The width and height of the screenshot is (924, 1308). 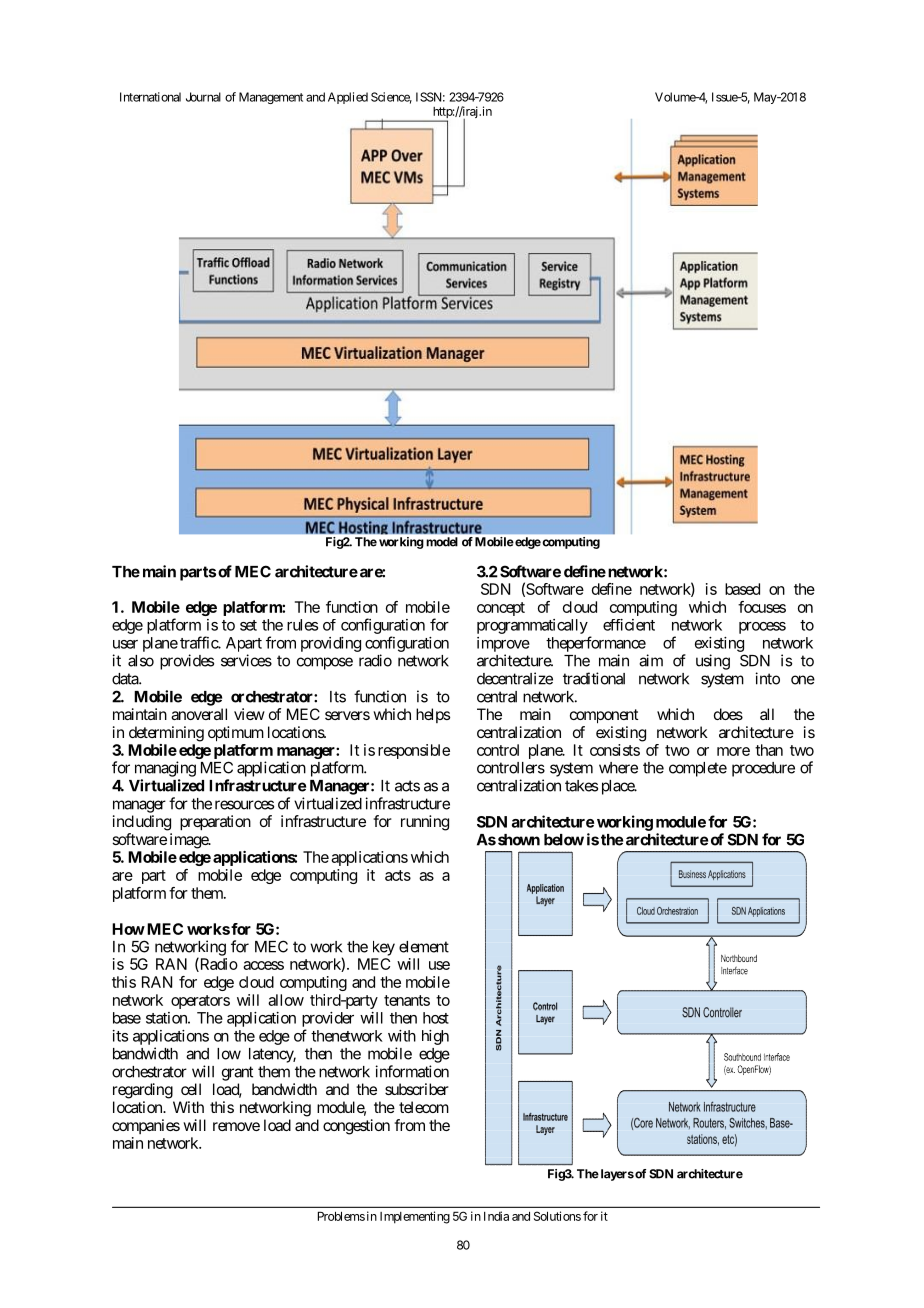 What do you see at coordinates (713, 662) in the screenshot?
I see `using` at bounding box center [713, 662].
